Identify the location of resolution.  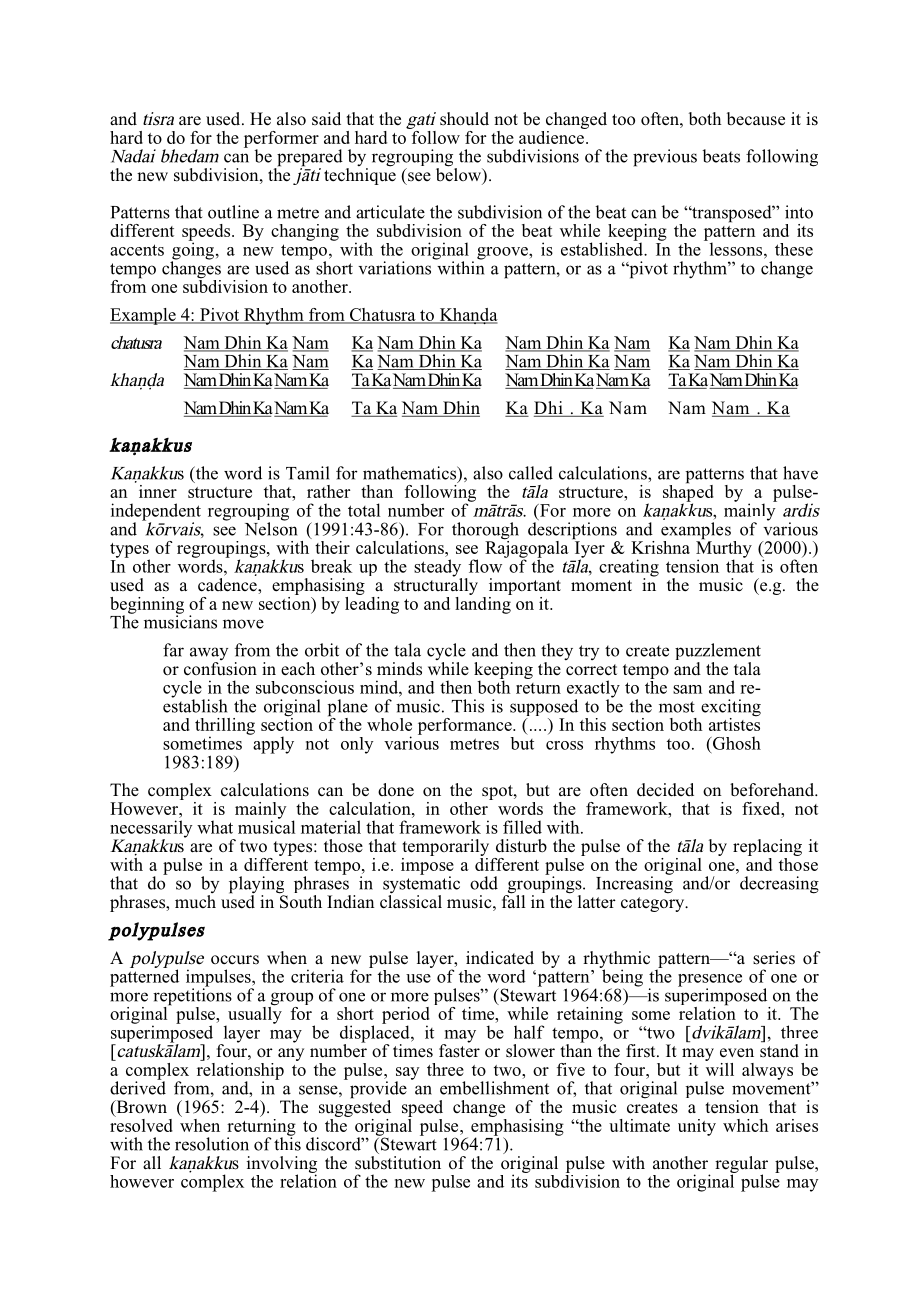
(212, 1144).
